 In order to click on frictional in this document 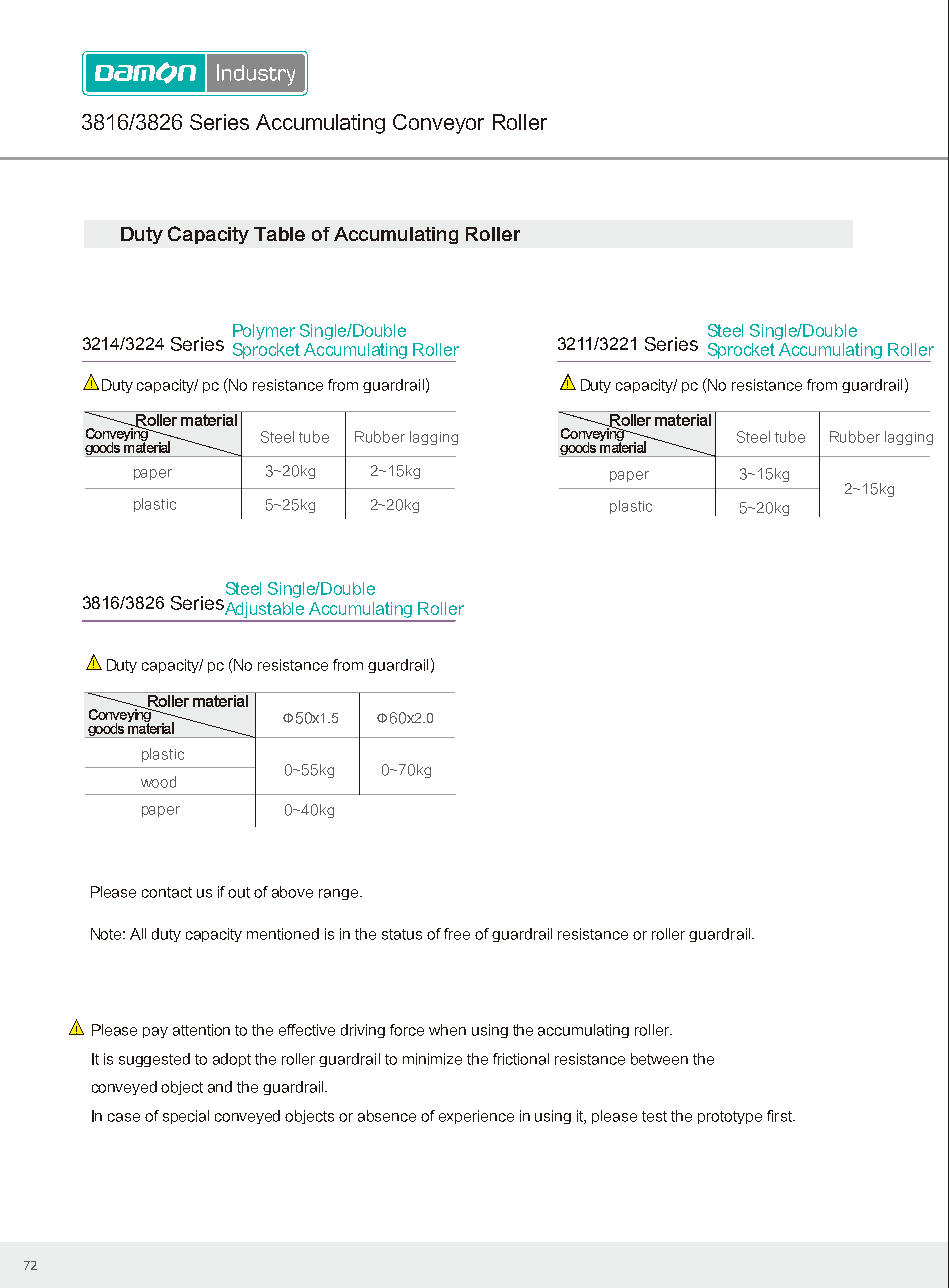, I will do `click(521, 1059)`.
